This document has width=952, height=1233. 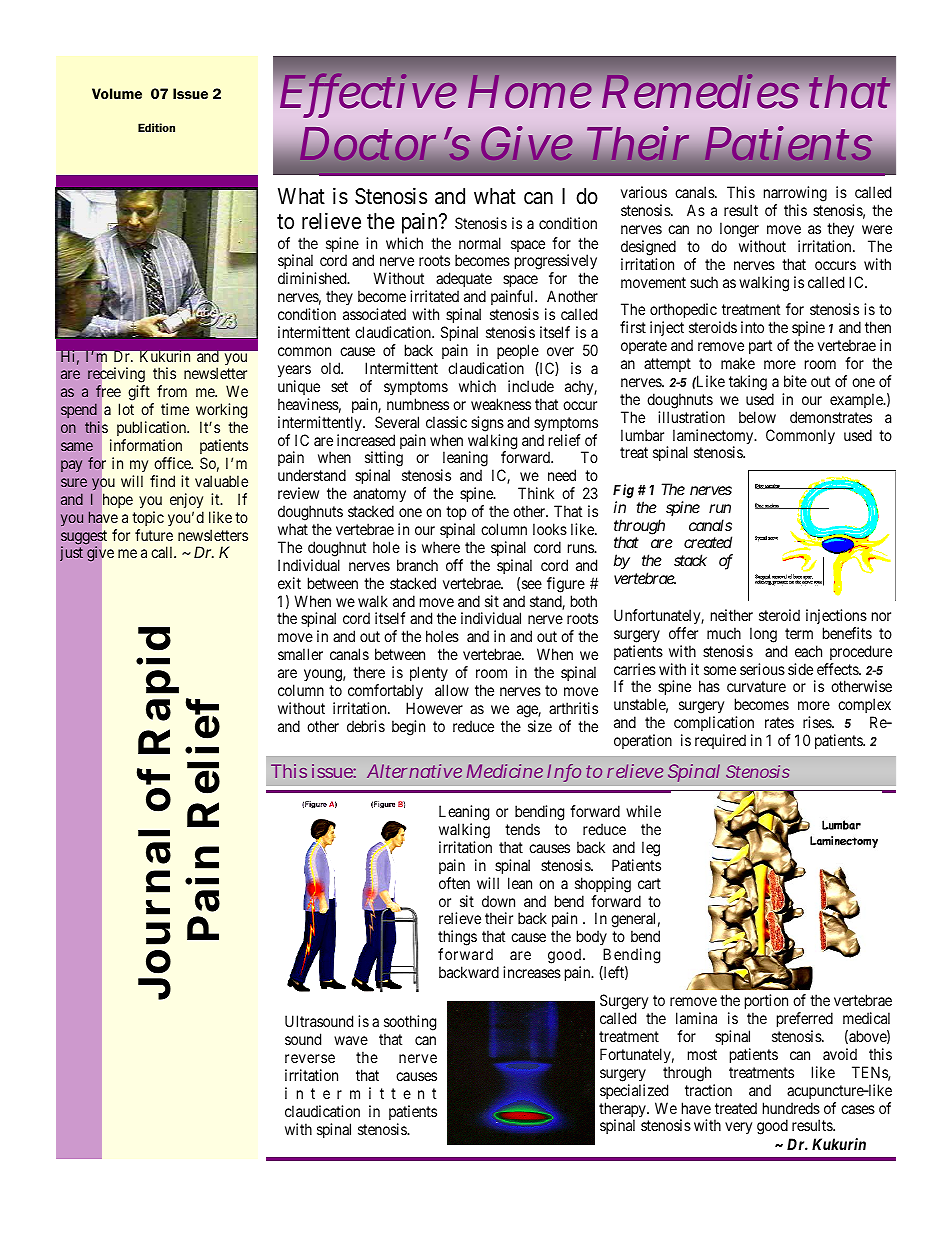 What do you see at coordinates (310, 1058) in the document?
I see `reverse` at bounding box center [310, 1058].
